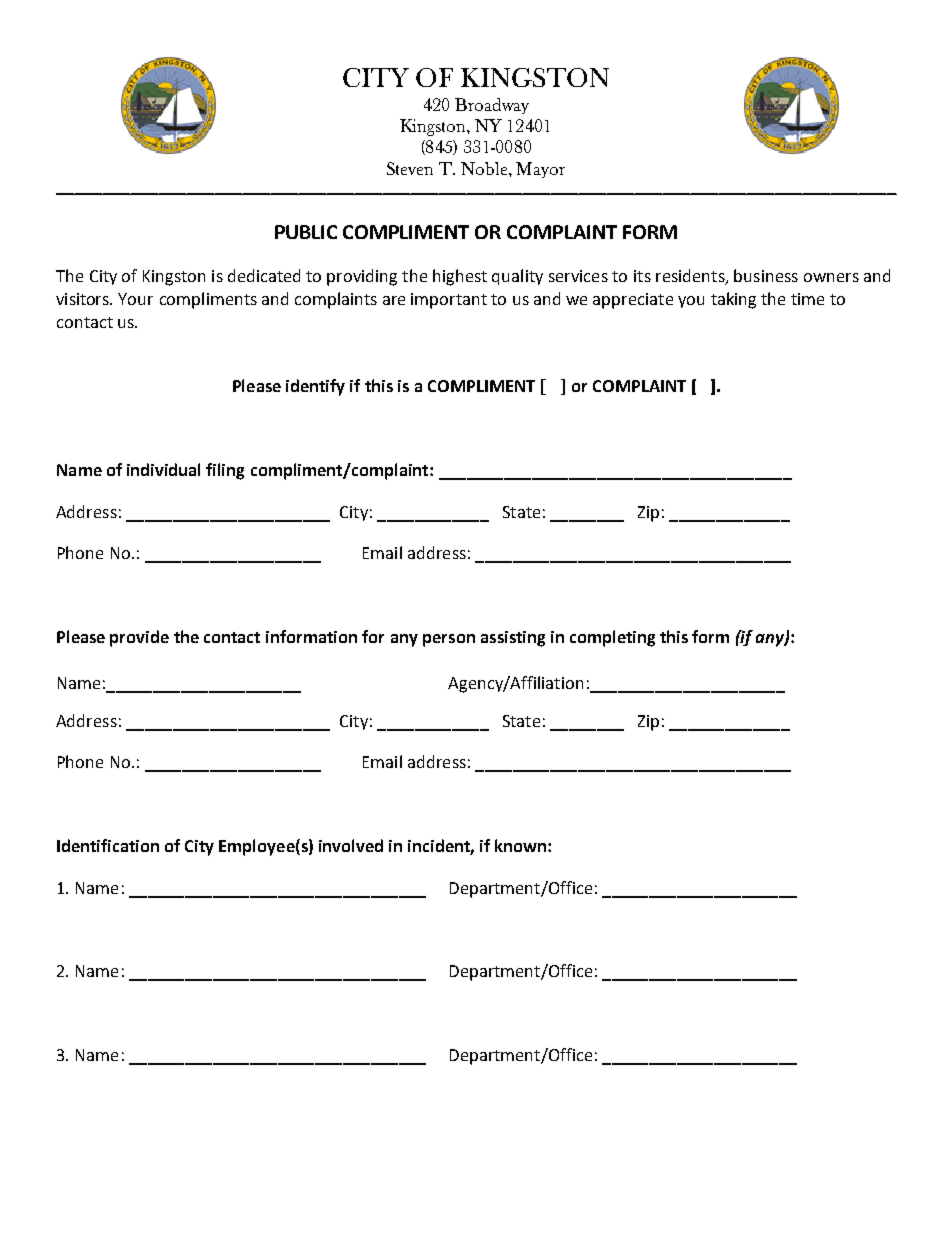 The height and width of the screenshot is (1233, 952). What do you see at coordinates (163, 469) in the screenshot?
I see `individual` at bounding box center [163, 469].
